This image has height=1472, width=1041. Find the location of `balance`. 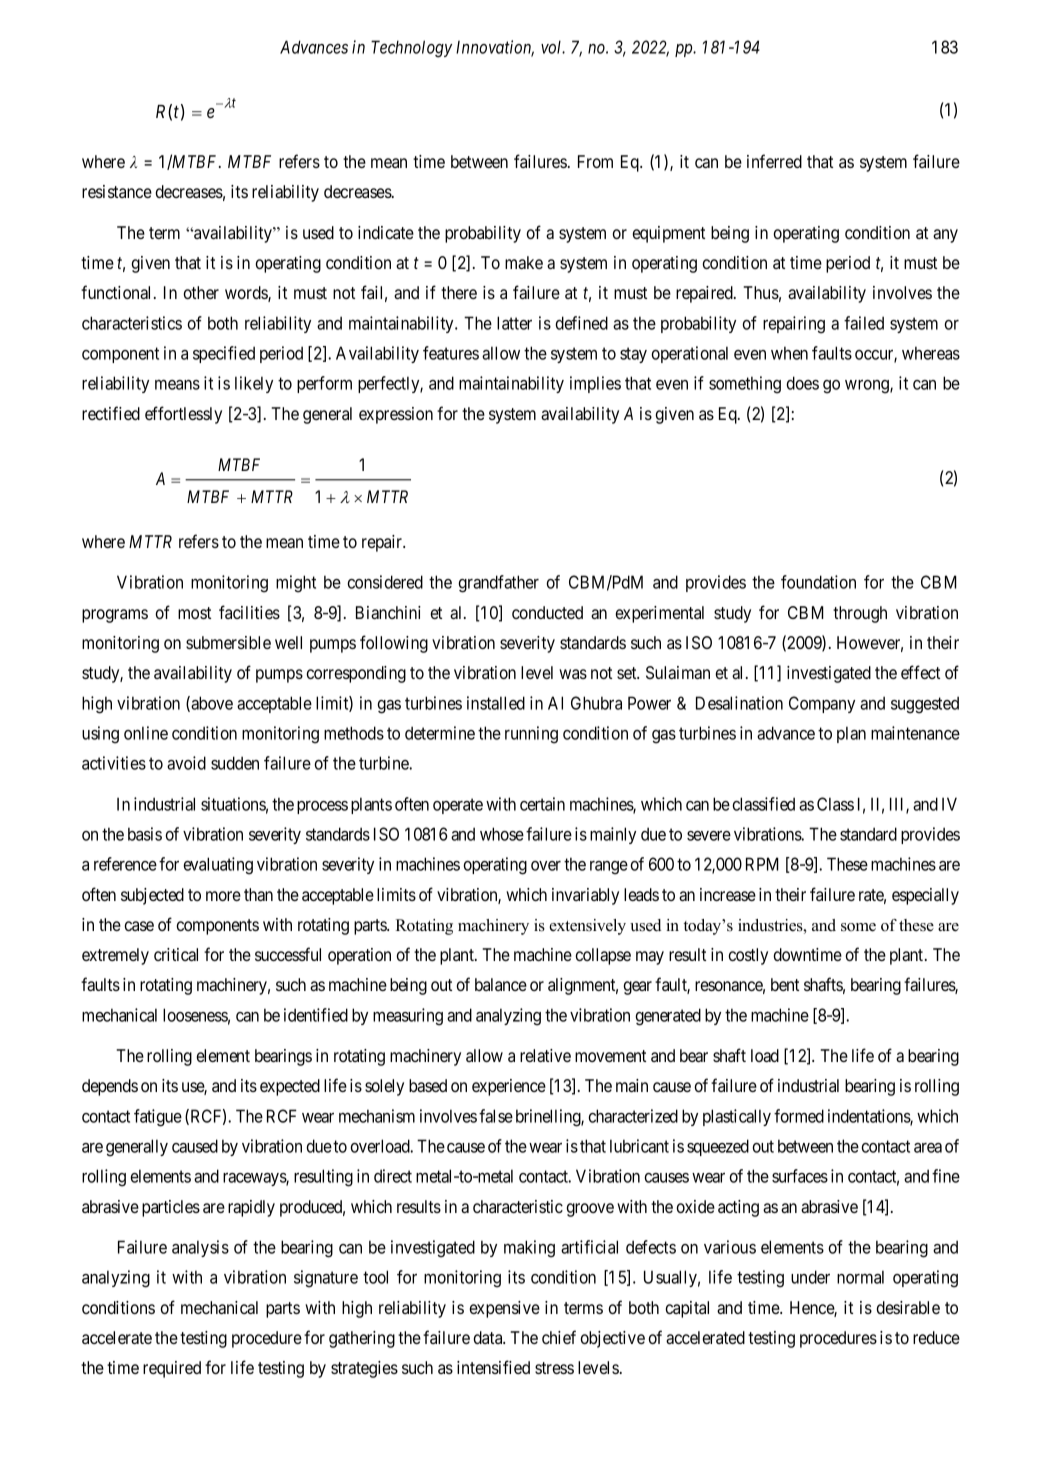

balance is located at coordinates (501, 984).
